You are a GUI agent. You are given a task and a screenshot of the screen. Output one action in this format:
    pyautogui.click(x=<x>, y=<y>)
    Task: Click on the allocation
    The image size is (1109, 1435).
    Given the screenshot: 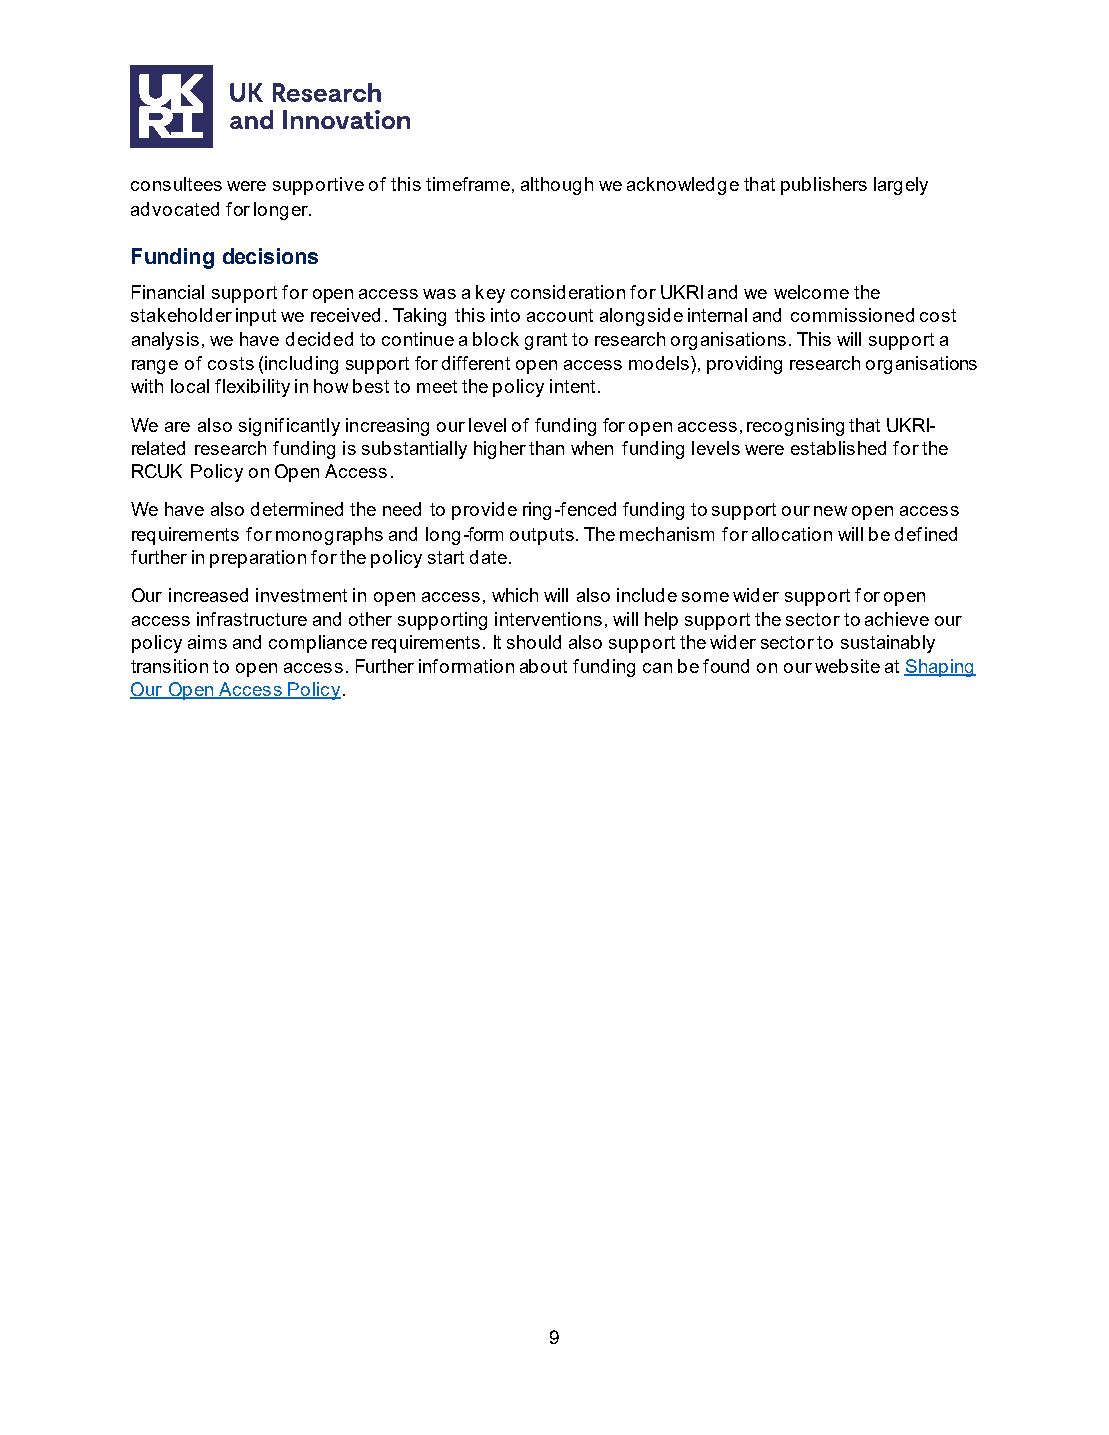 What is the action you would take?
    pyautogui.click(x=792, y=534)
